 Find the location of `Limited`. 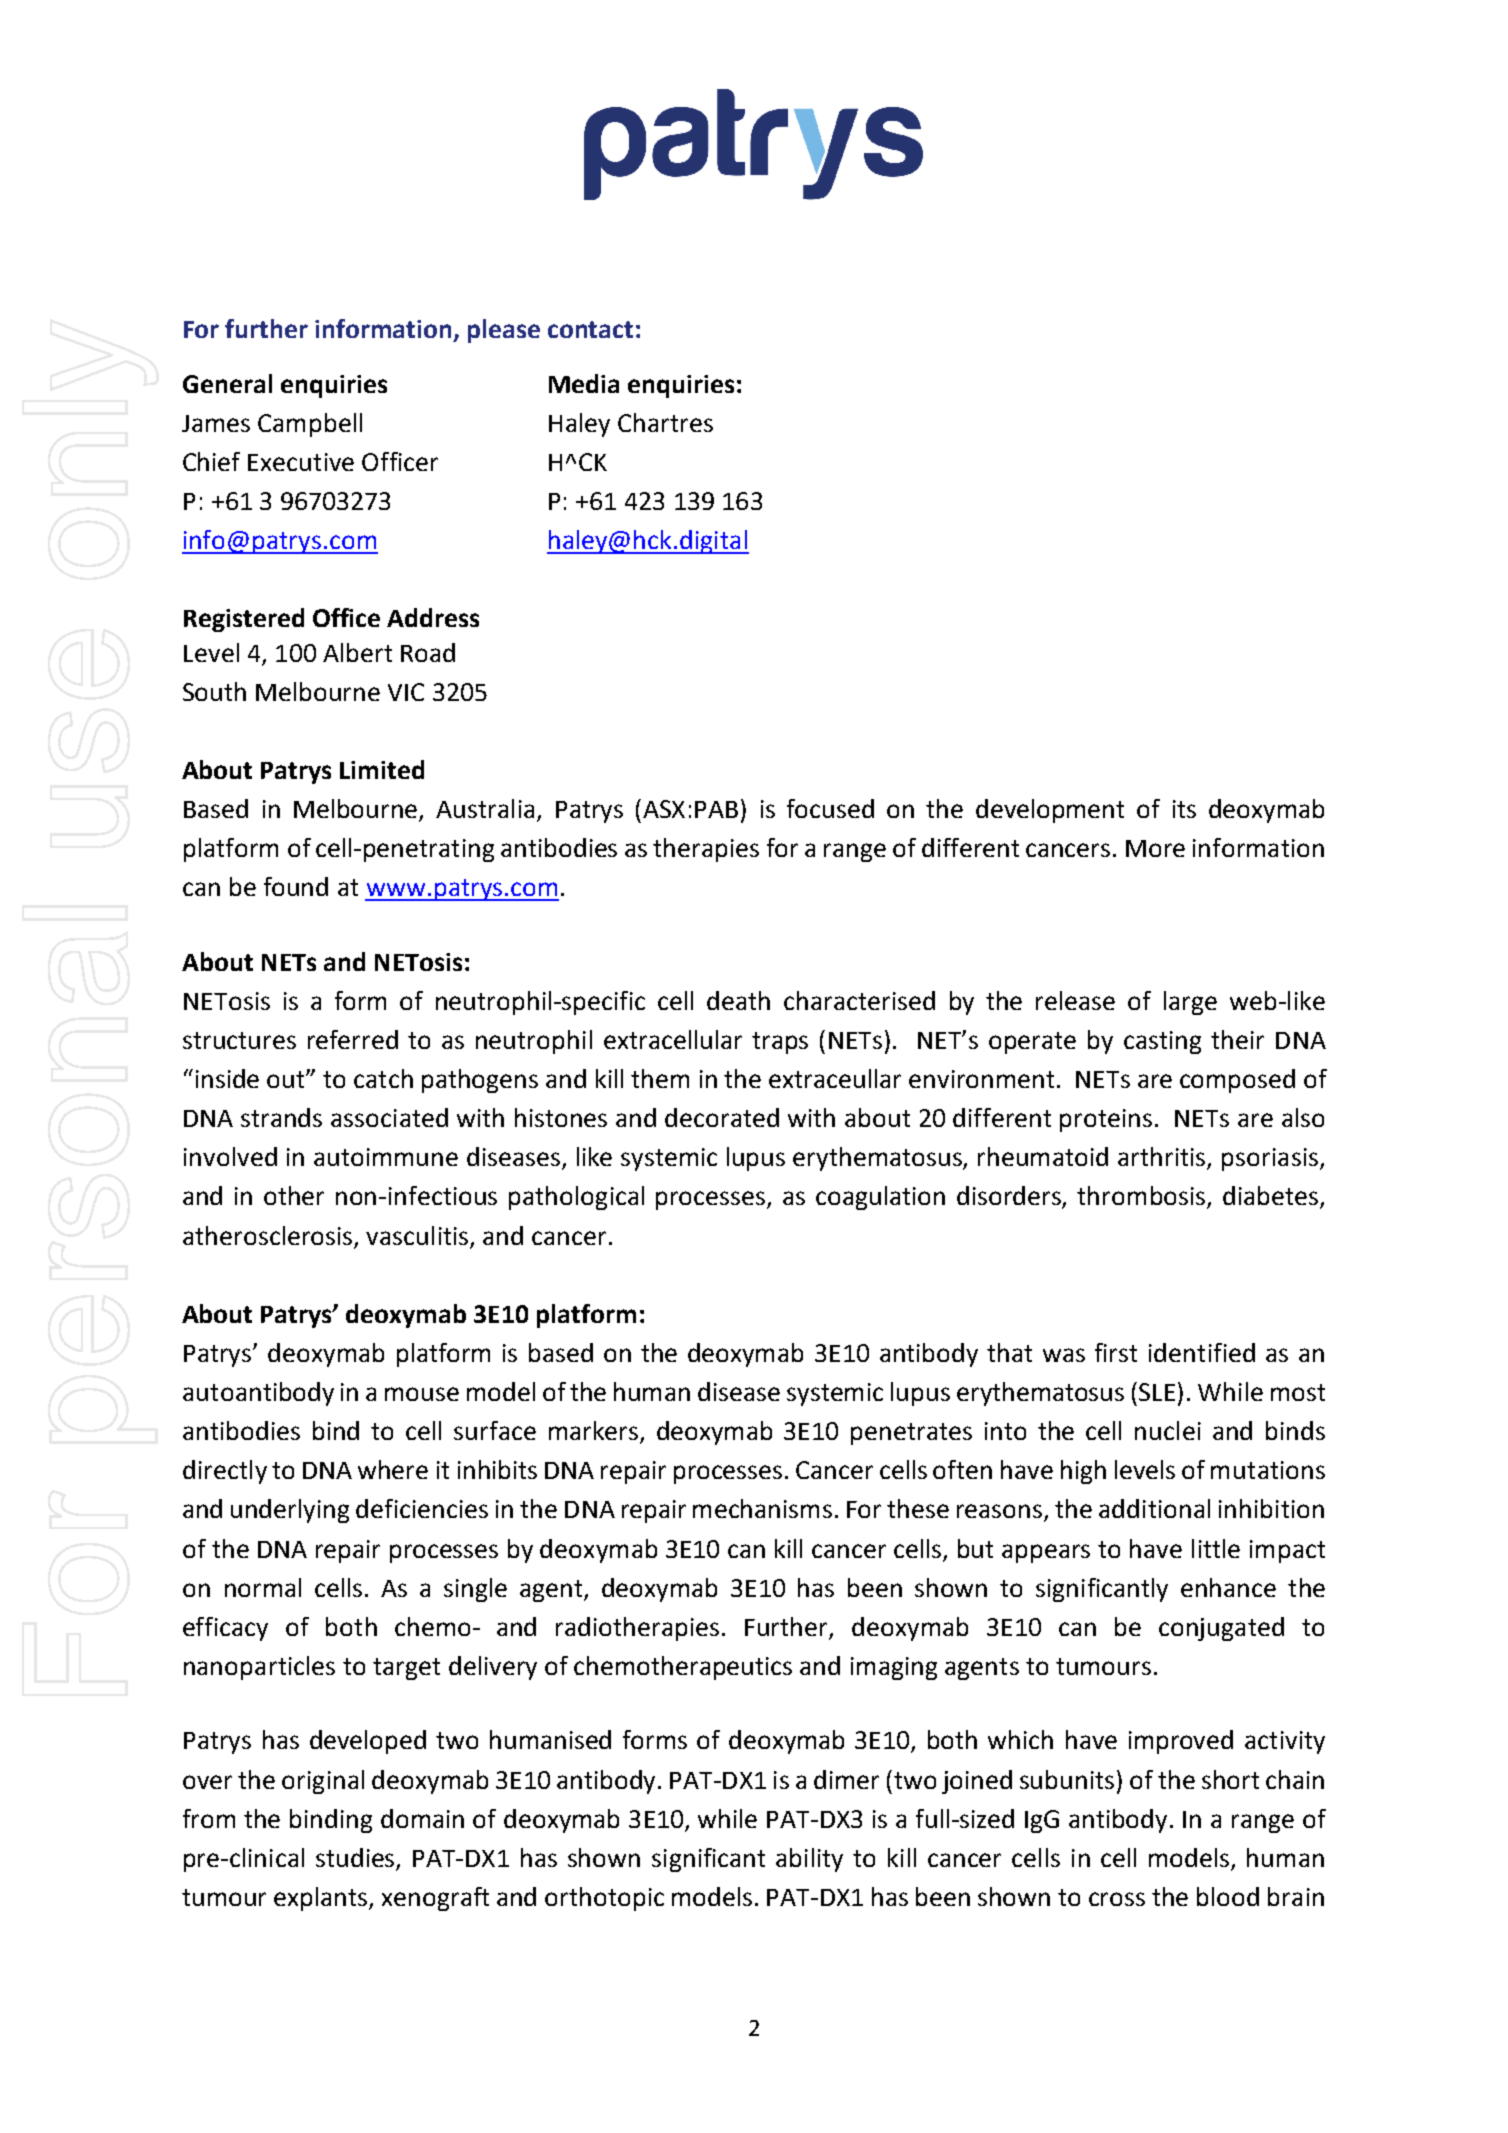

Limited is located at coordinates (382, 769).
